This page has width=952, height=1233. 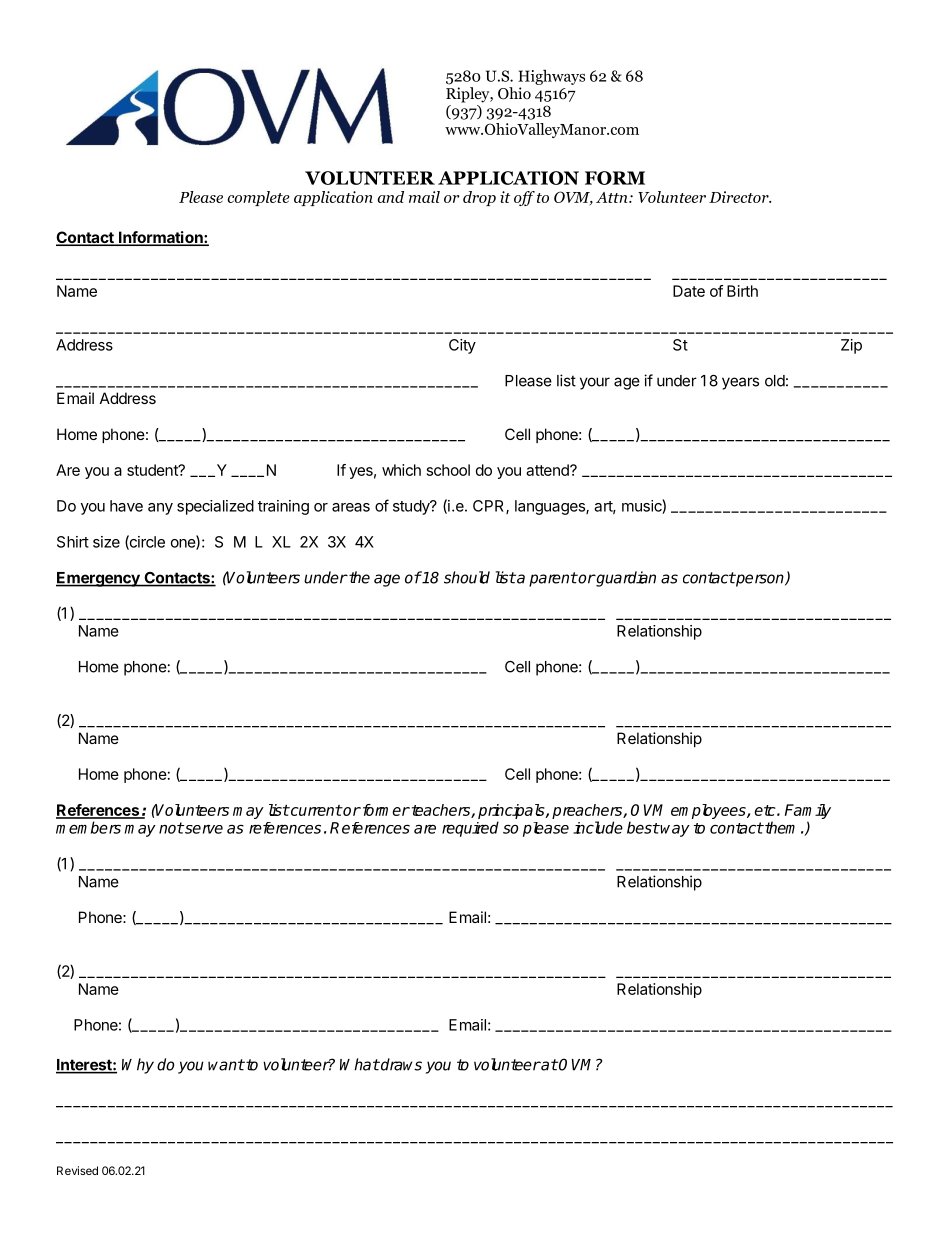 What do you see at coordinates (551, 77) in the page?
I see `Highways` at bounding box center [551, 77].
